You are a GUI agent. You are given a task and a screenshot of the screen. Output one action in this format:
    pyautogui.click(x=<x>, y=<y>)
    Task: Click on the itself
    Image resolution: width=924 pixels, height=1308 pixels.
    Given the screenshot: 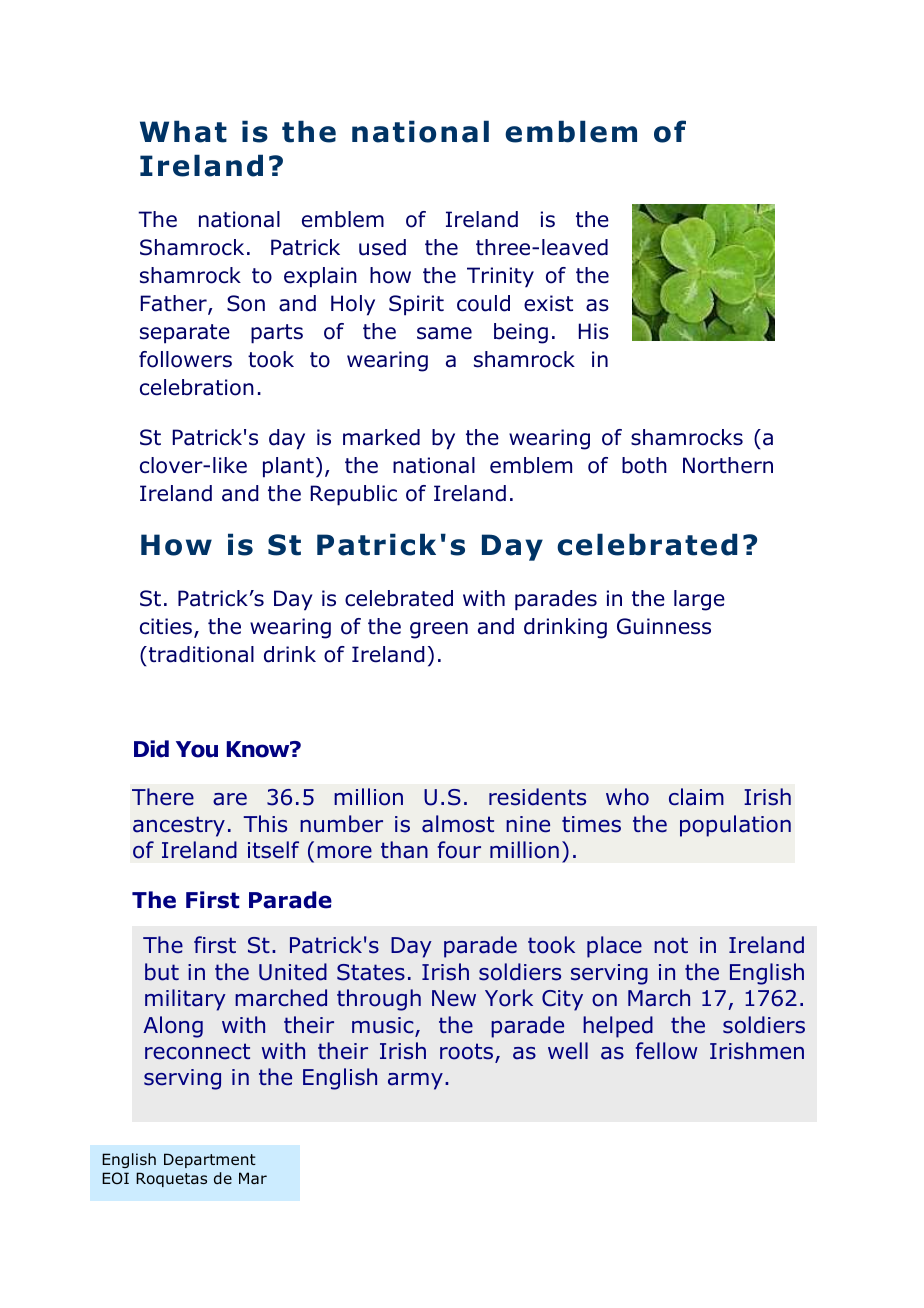 What is the action you would take?
    pyautogui.click(x=273, y=850)
